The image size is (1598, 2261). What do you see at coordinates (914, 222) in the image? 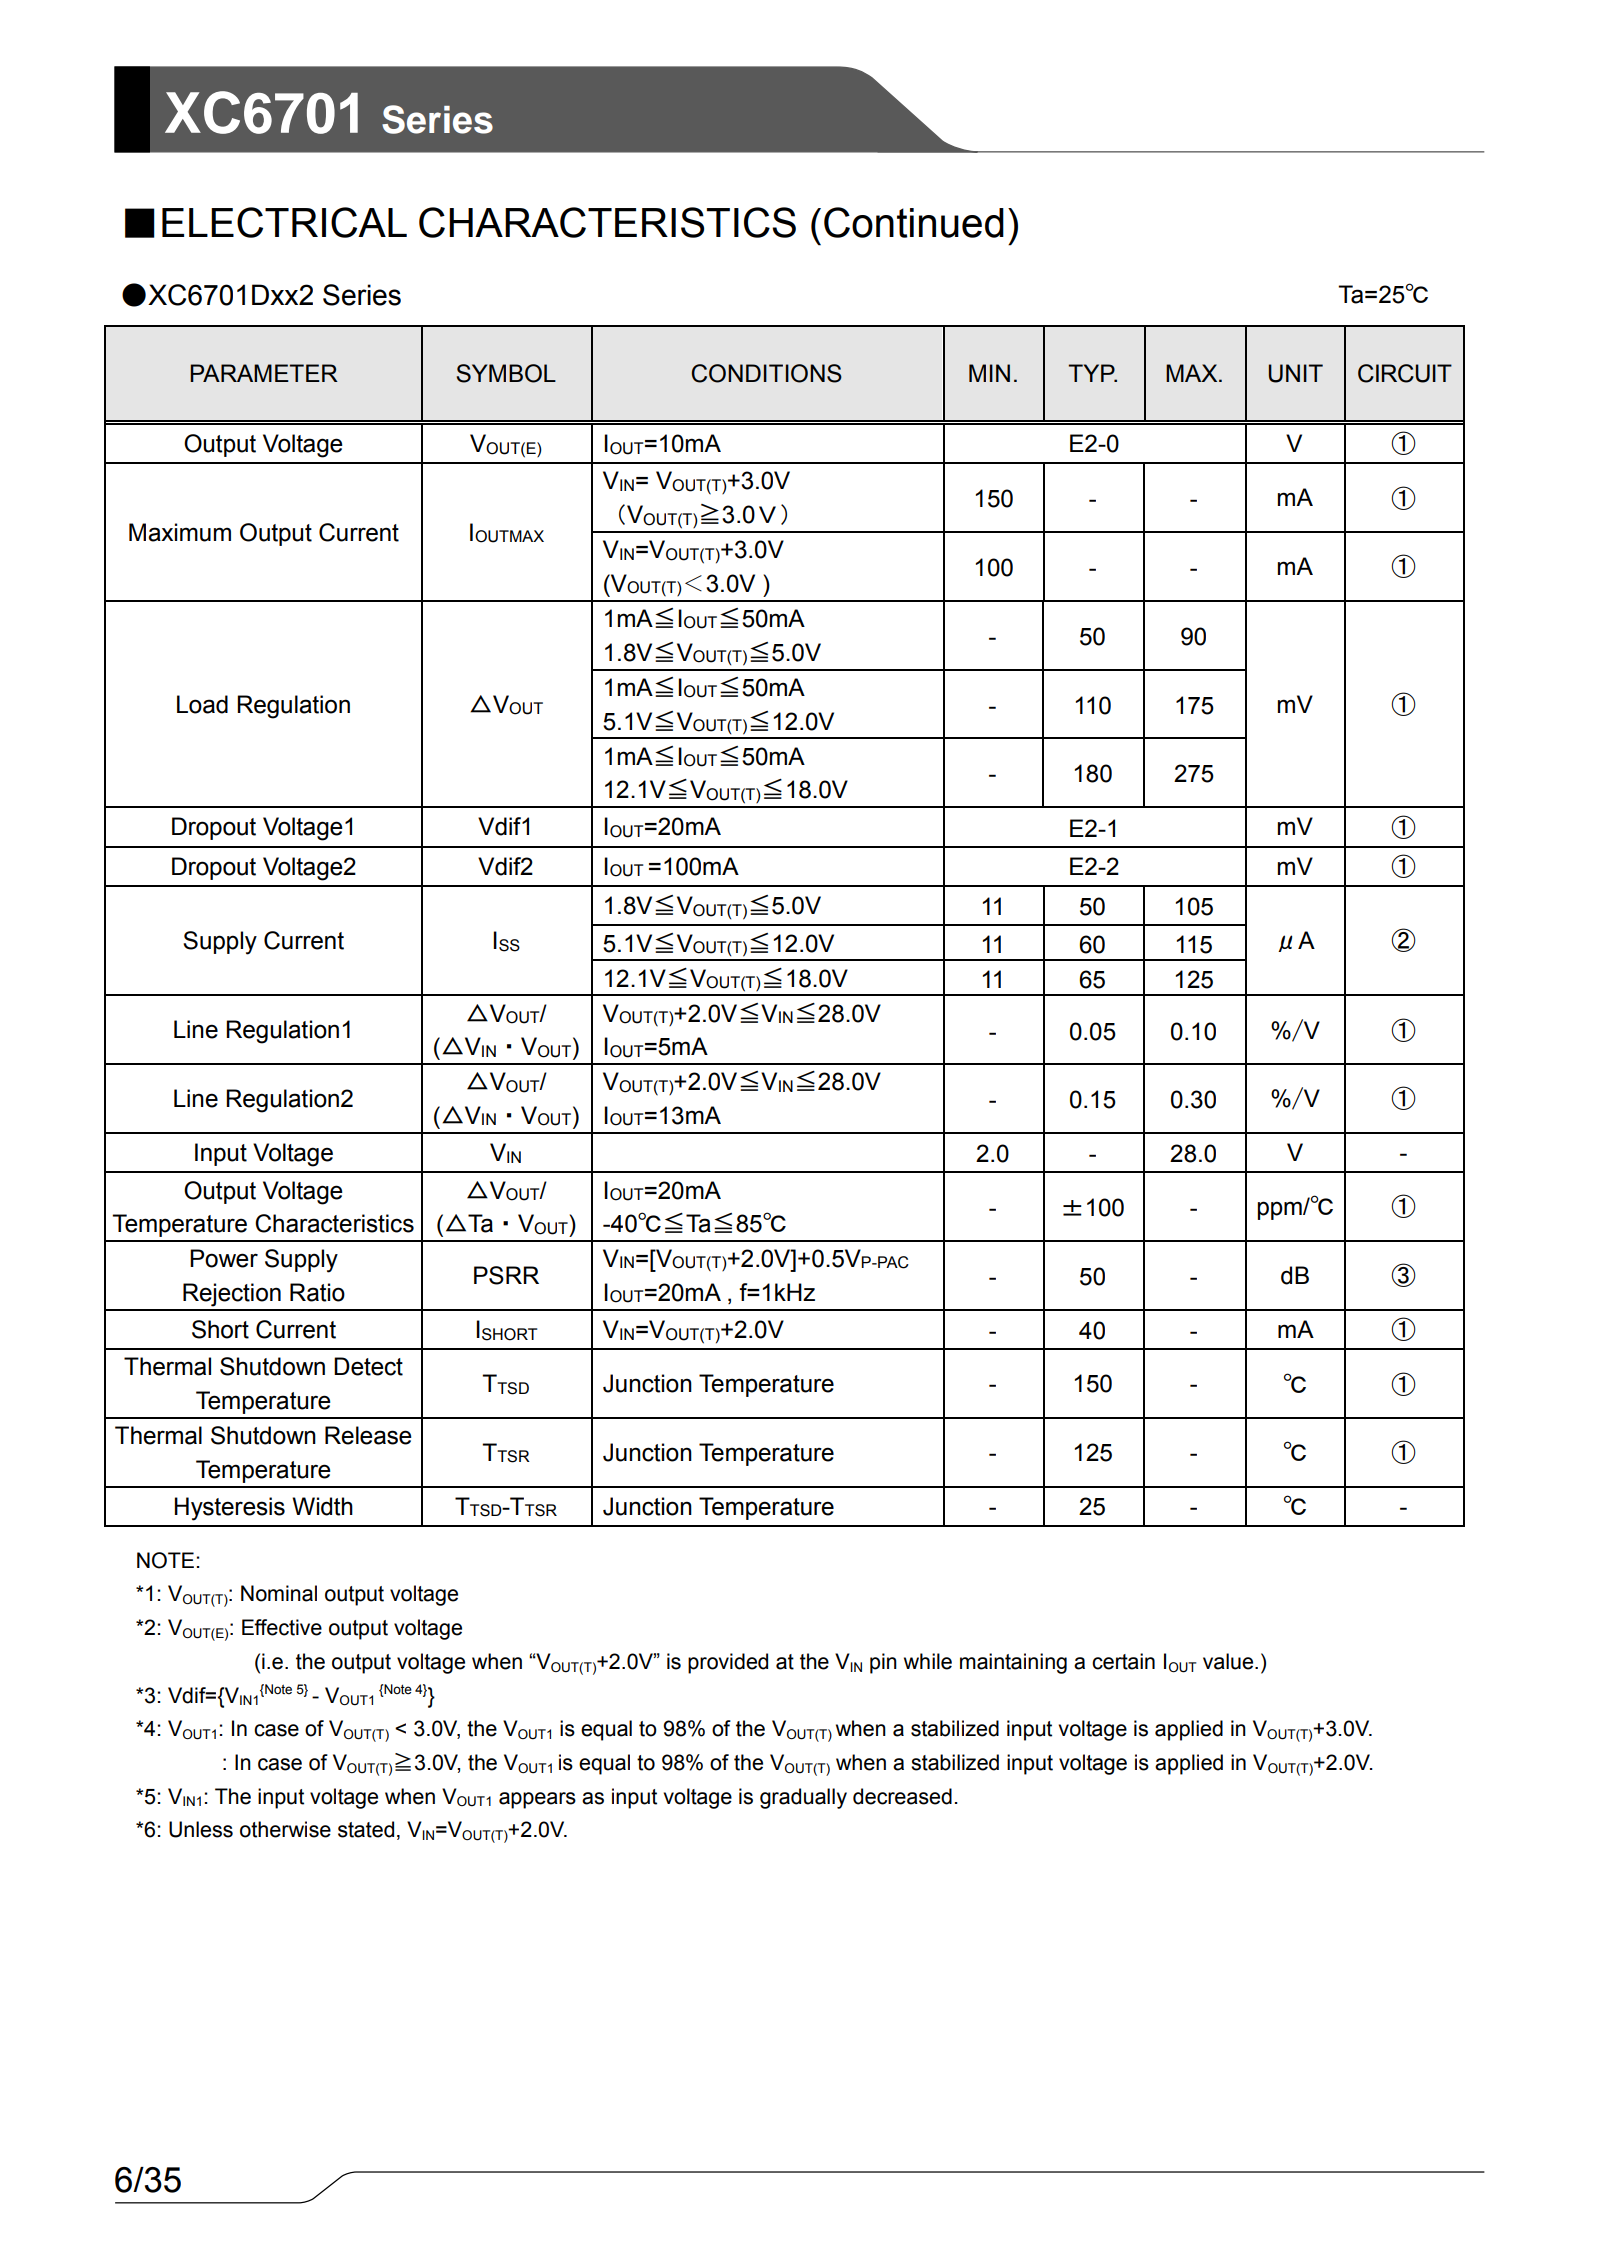
I see `Continued` at bounding box center [914, 222].
